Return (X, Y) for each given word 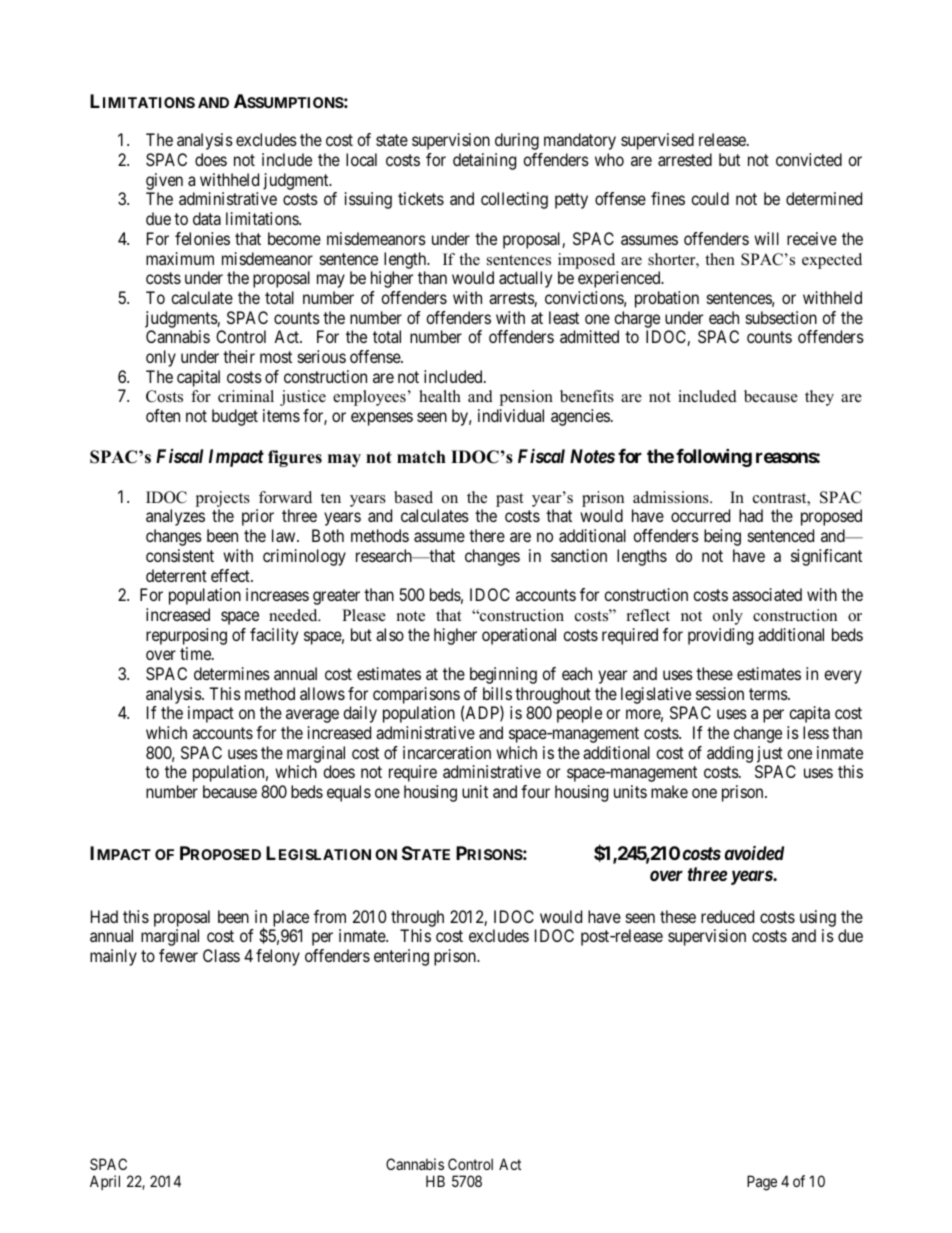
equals (349, 793)
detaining (484, 161)
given (164, 181)
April (105, 1182)
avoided (754, 852)
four (535, 791)
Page (762, 1183)
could (710, 198)
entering (401, 957)
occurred (700, 515)
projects (222, 499)
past (509, 500)
